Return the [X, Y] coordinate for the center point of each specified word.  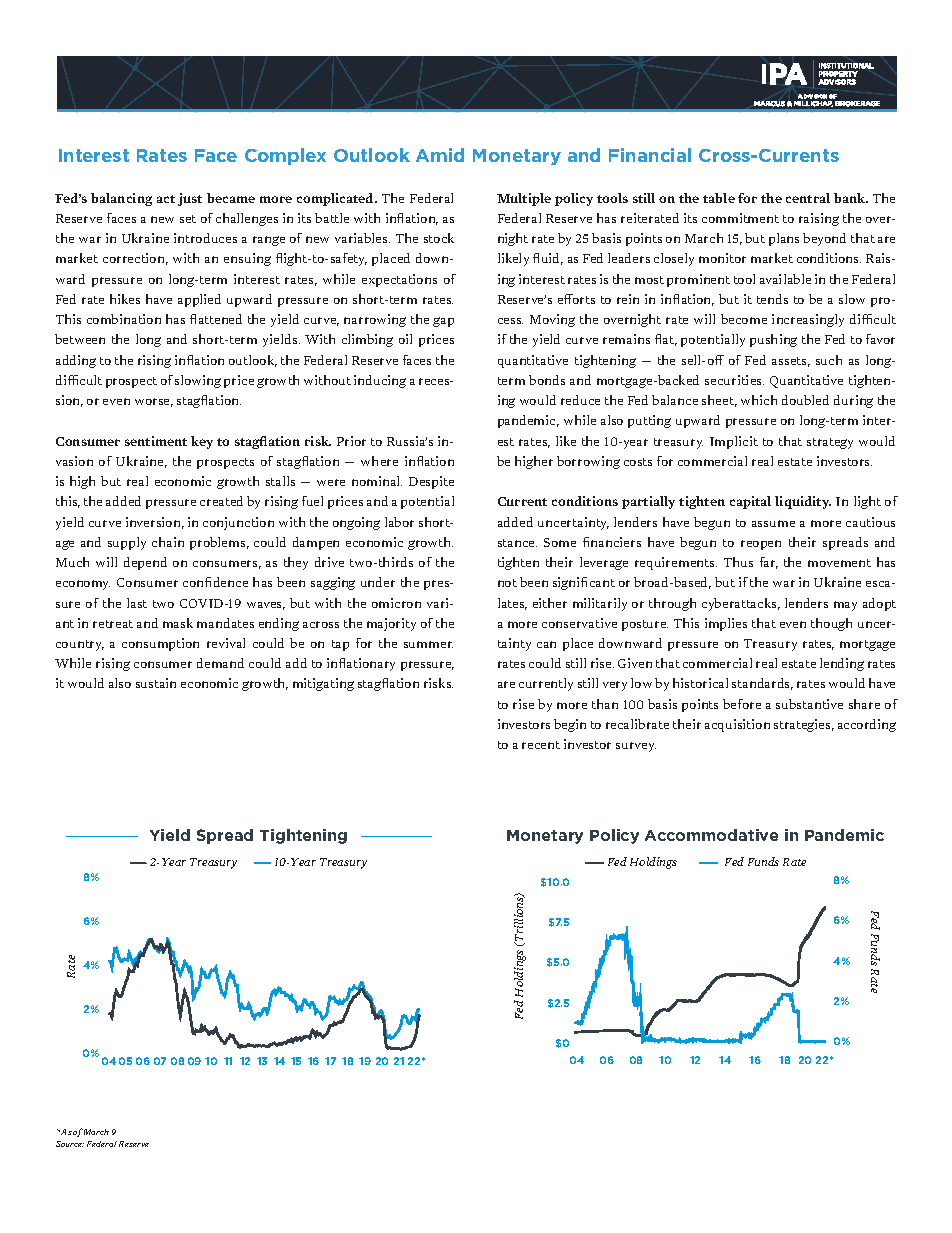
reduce [580, 400]
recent [541, 745]
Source [70, 1144]
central [808, 198]
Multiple [524, 199]
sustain [156, 683]
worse [154, 402]
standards [762, 684]
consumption [160, 644]
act [166, 199]
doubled [805, 400]
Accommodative [711, 835]
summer [428, 644]
